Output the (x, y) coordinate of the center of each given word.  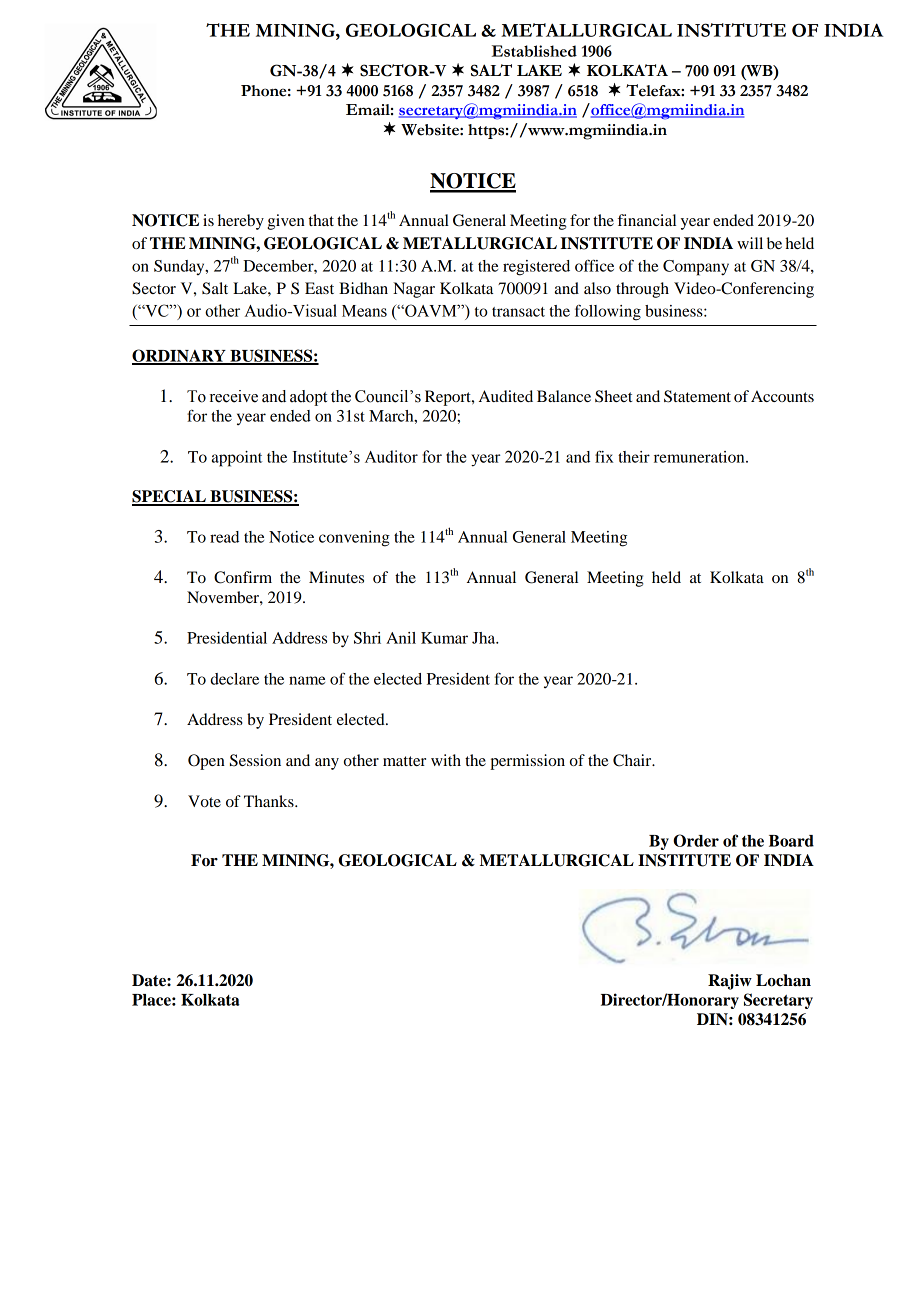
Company (696, 268)
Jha (485, 638)
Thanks (270, 801)
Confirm (243, 577)
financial (646, 220)
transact (518, 312)
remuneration (700, 457)
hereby (241, 222)
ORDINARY (180, 356)
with (446, 760)
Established (534, 51)
